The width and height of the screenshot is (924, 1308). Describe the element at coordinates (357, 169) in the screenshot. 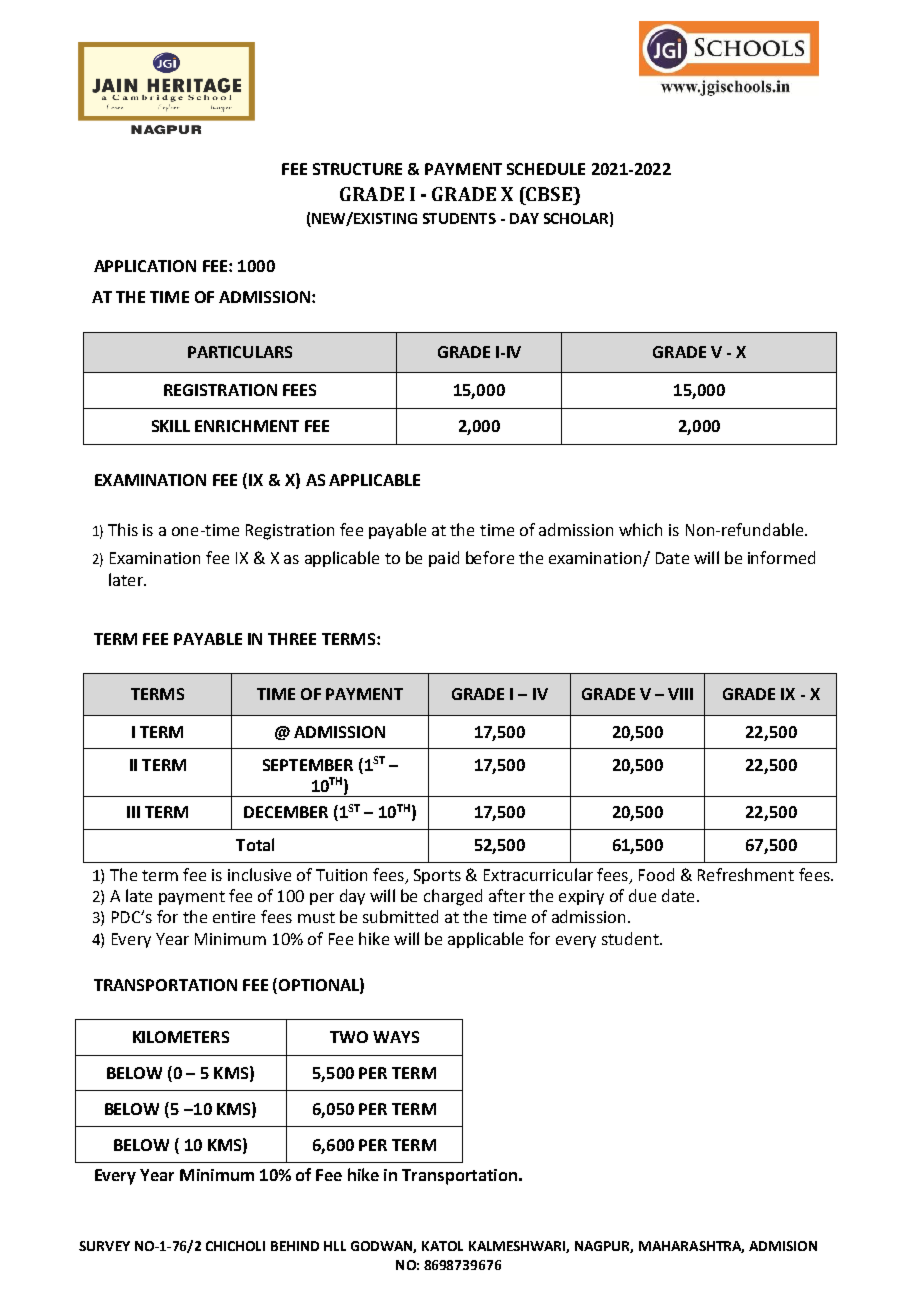

I see `STRUCTURE` at that location.
